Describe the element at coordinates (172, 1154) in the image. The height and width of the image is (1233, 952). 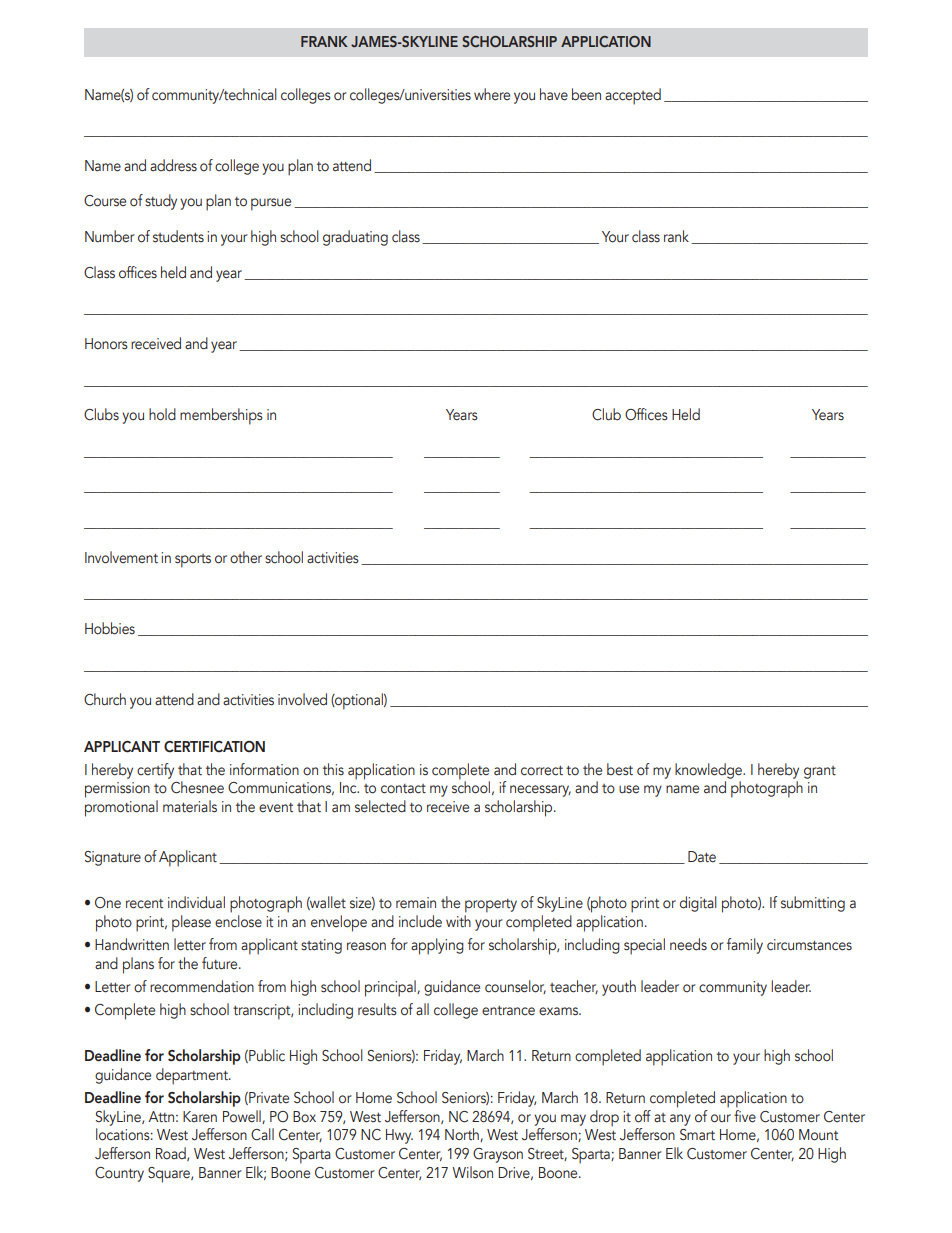
I see `Road` at that location.
